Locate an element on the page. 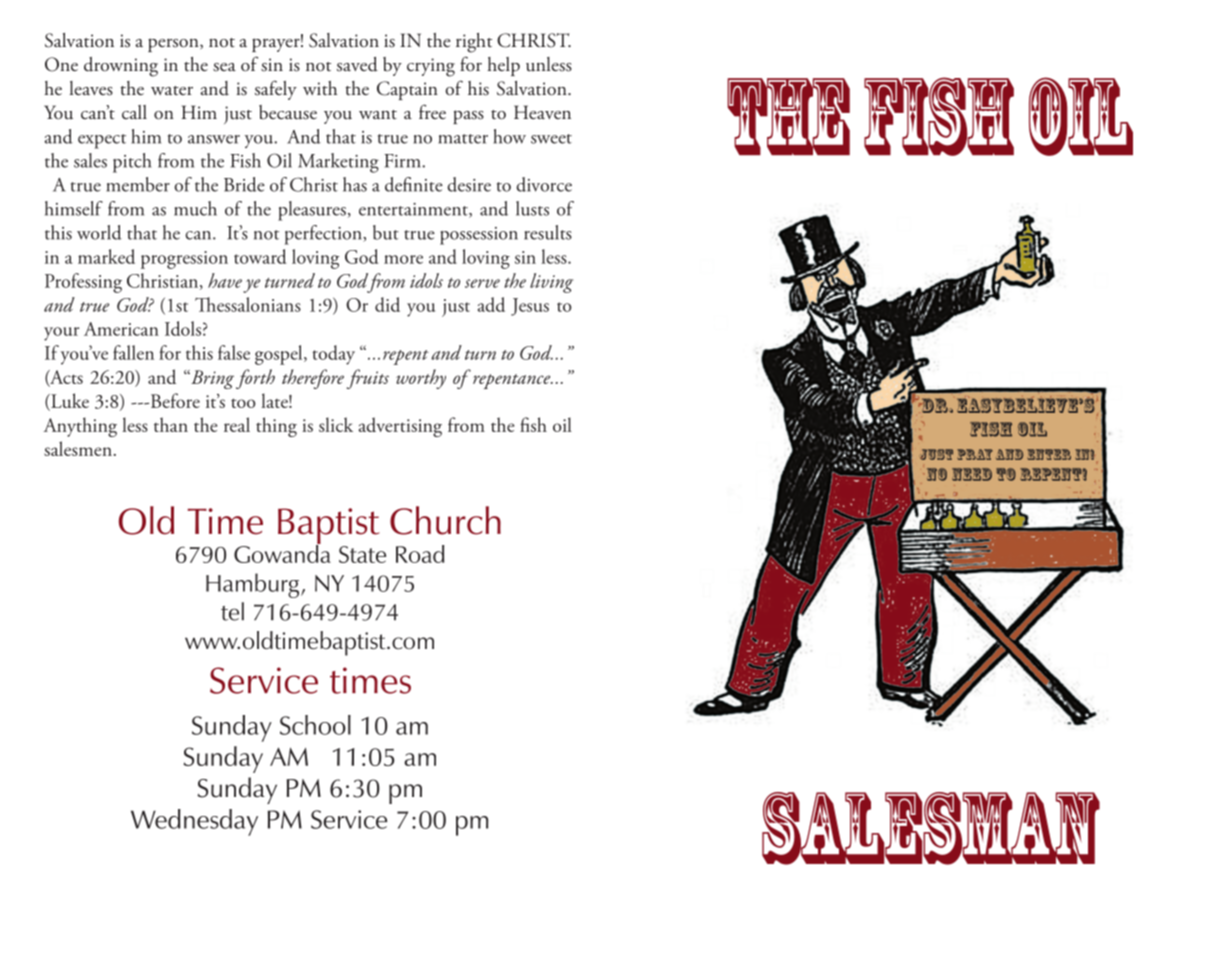 Image resolution: width=1232 pixels, height=968 pixels. Heaven is located at coordinates (542, 112).
